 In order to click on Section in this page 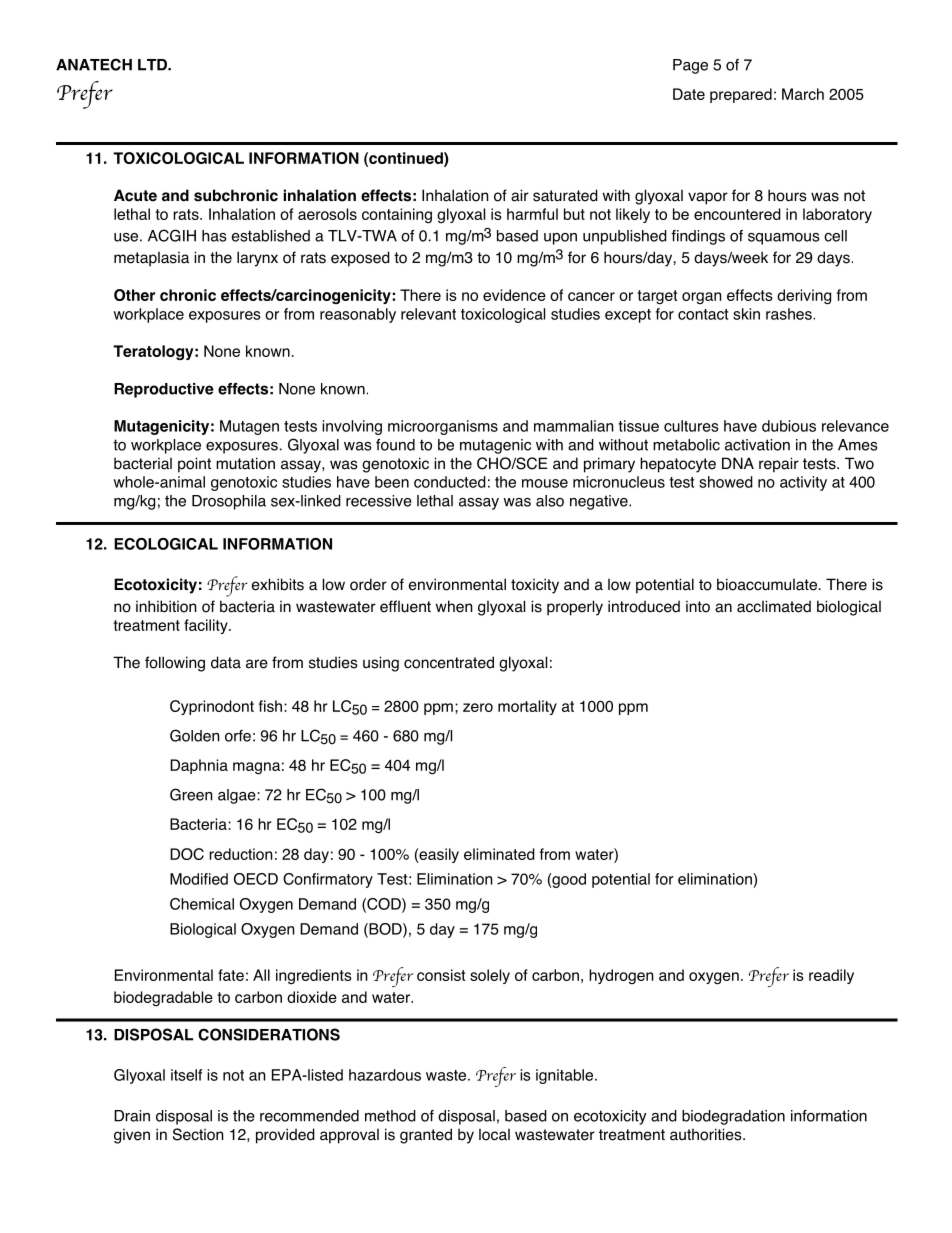, I will do `click(198, 1134)`.
